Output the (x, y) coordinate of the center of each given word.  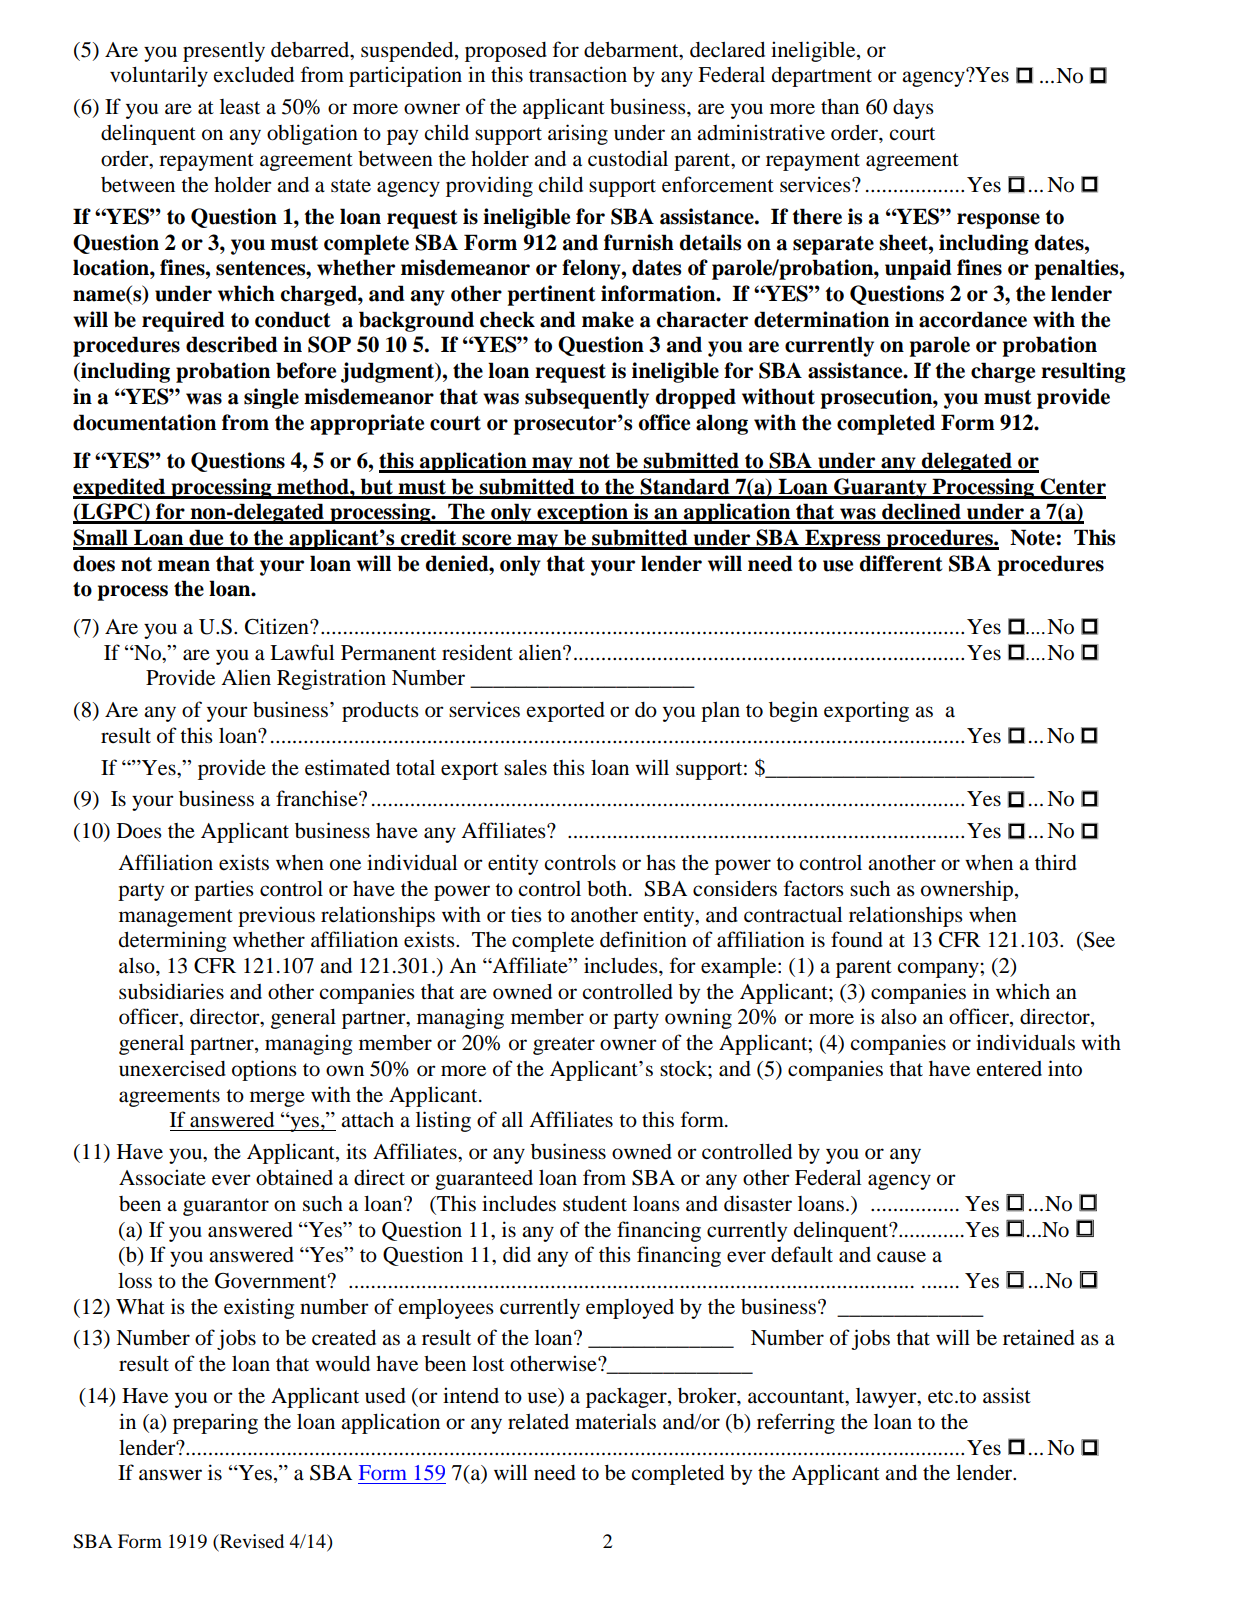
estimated (347, 767)
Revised (251, 1541)
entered (1009, 1069)
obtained (294, 1177)
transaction (578, 74)
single (271, 398)
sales (525, 768)
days (913, 109)
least (240, 107)
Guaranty (880, 488)
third (1056, 862)
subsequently (587, 398)
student (595, 1203)
